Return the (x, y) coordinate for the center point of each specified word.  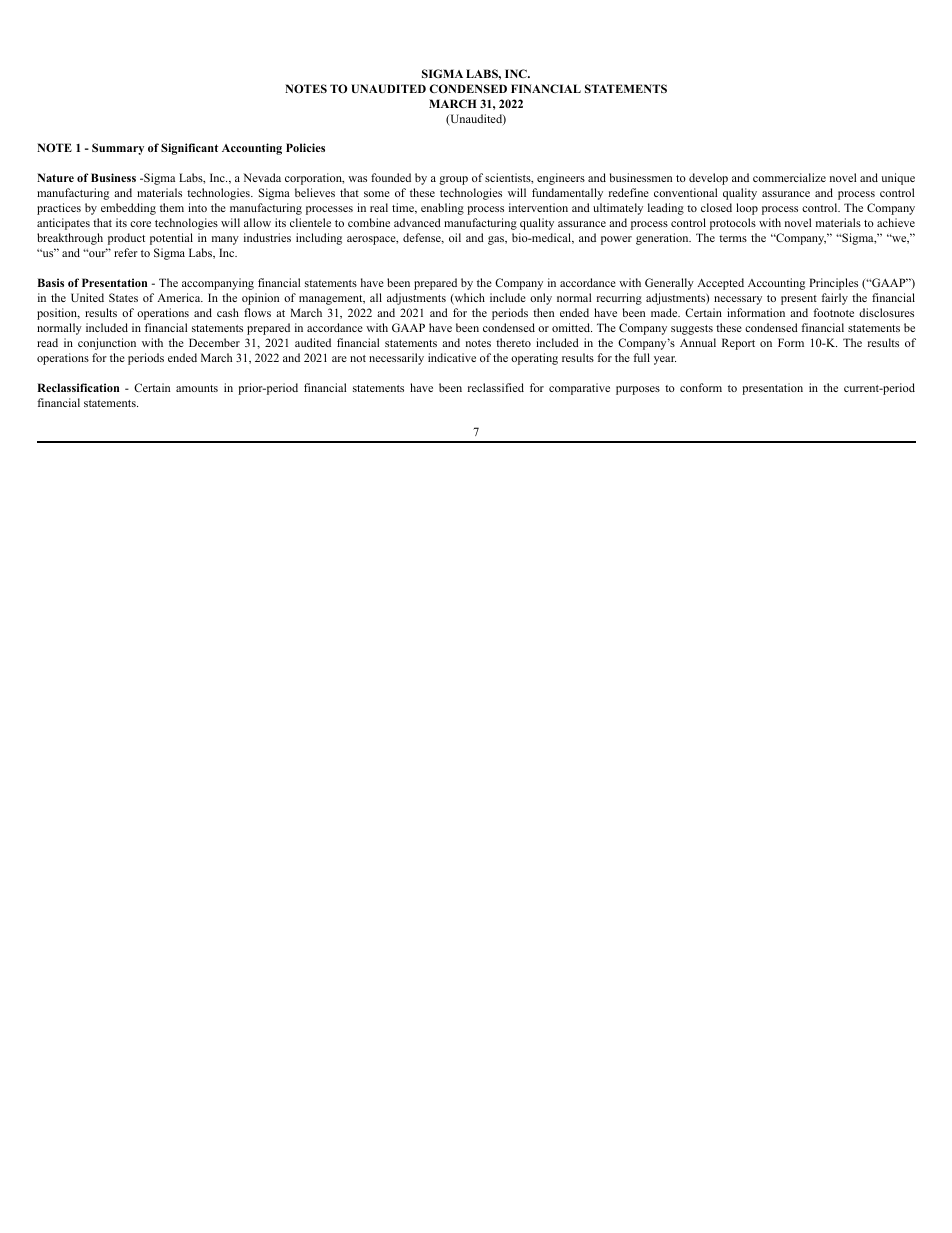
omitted (572, 327)
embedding (128, 209)
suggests (692, 330)
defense (423, 238)
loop (747, 209)
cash (228, 312)
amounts (197, 388)
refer (126, 252)
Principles (833, 284)
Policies (305, 147)
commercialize (789, 177)
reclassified (496, 387)
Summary (118, 149)
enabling (442, 209)
